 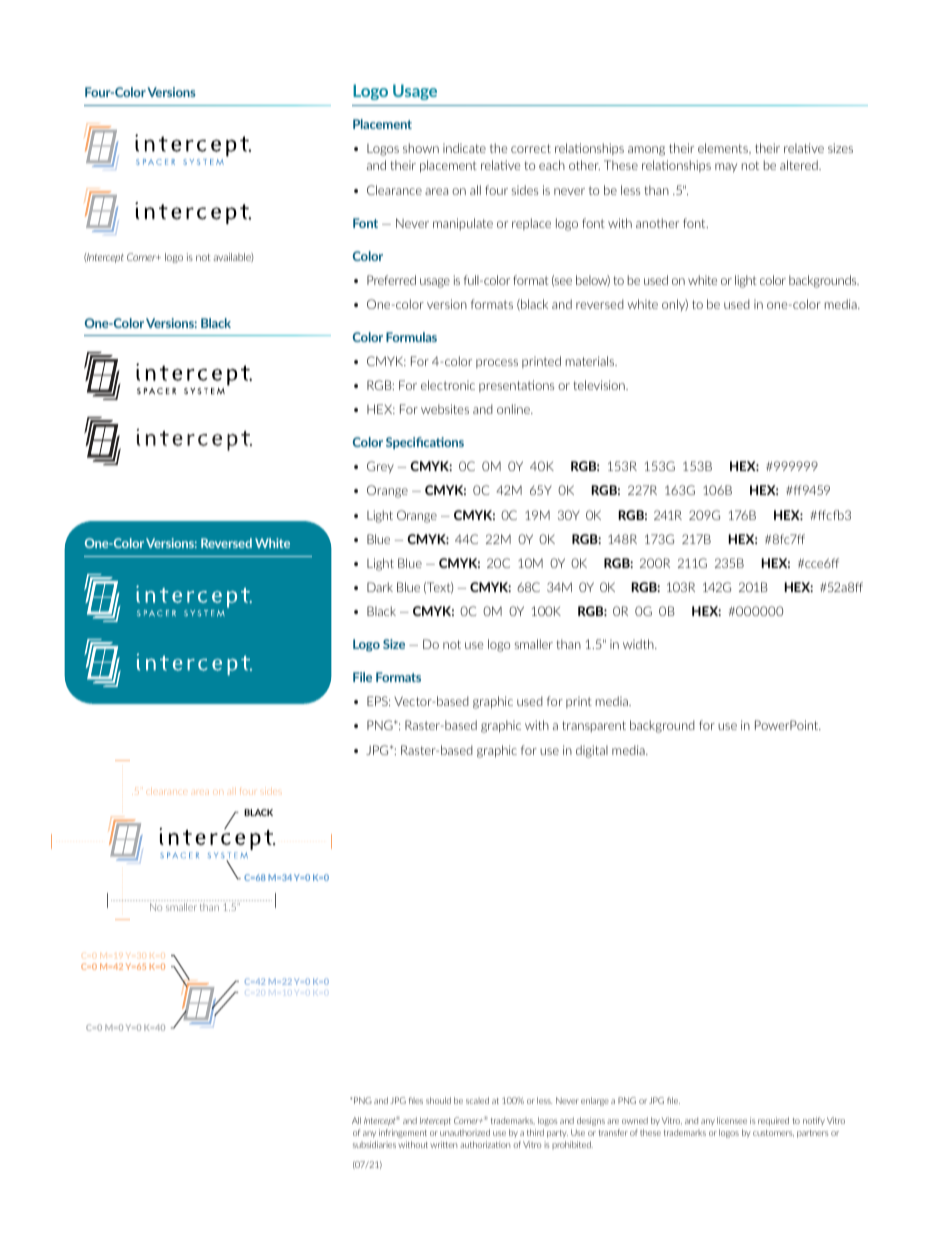 I want to click on should, so click(x=438, y=1100).
